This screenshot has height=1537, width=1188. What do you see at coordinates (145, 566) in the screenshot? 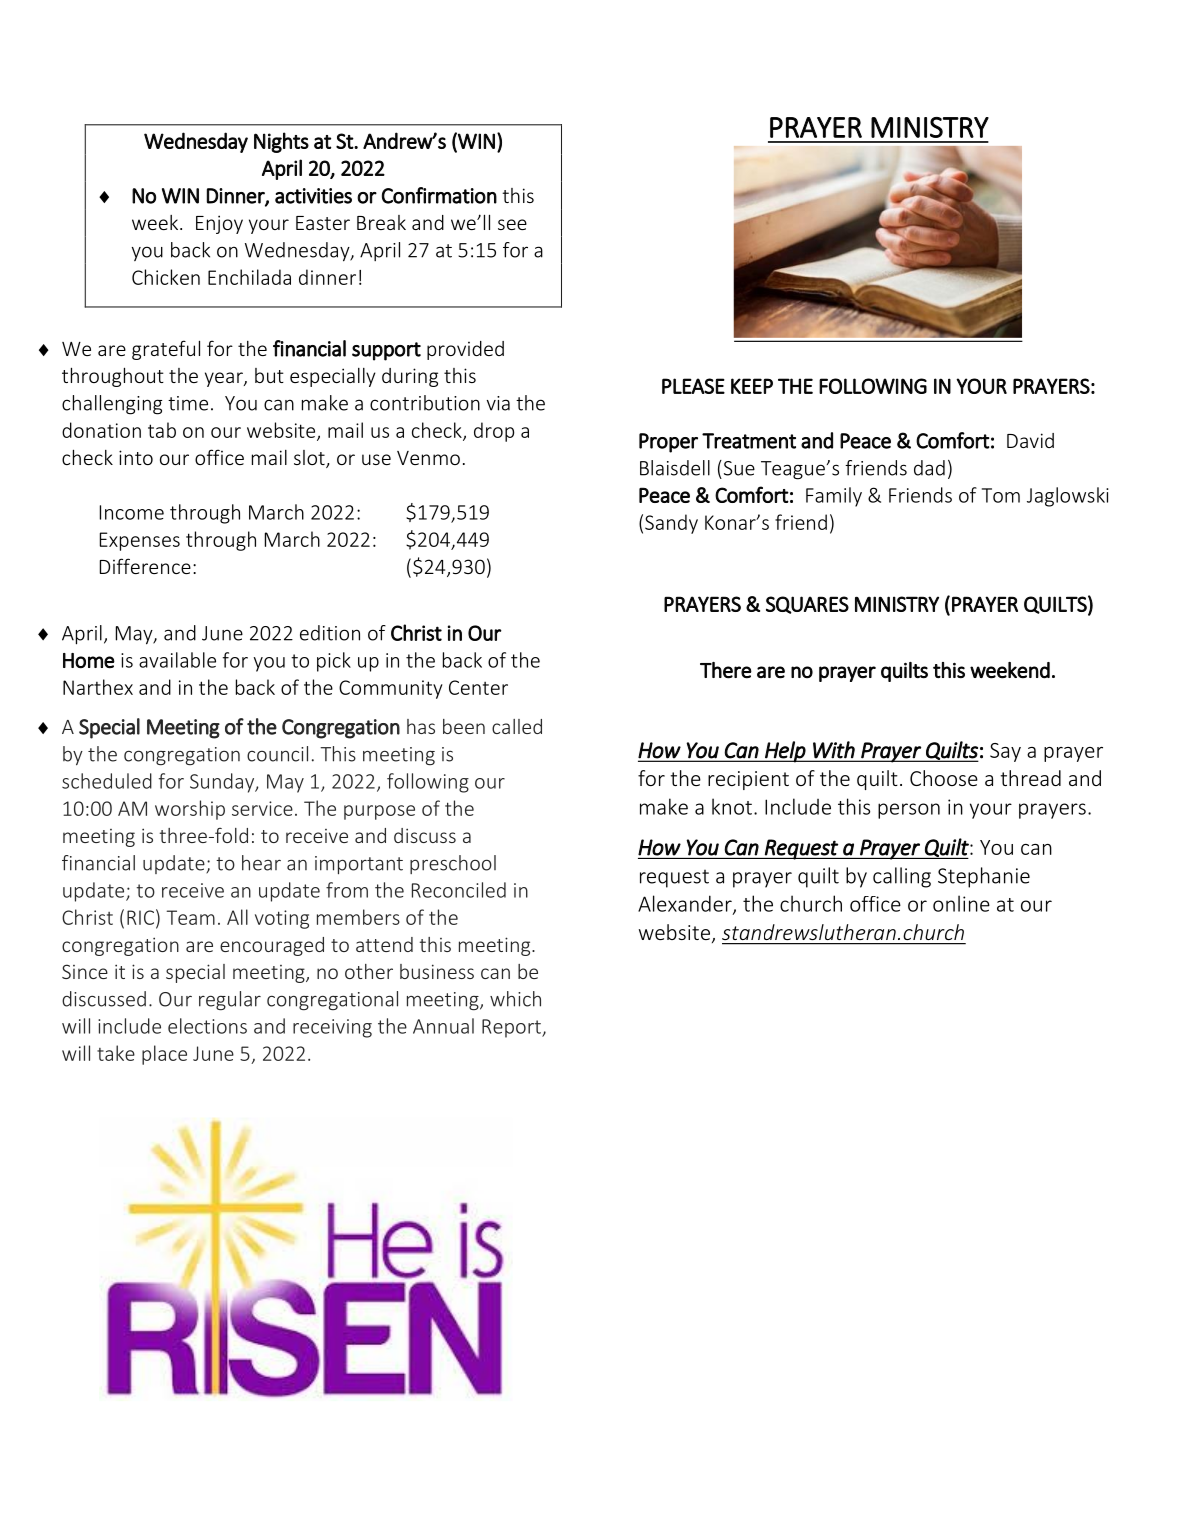
I see `Difference` at bounding box center [145, 566].
